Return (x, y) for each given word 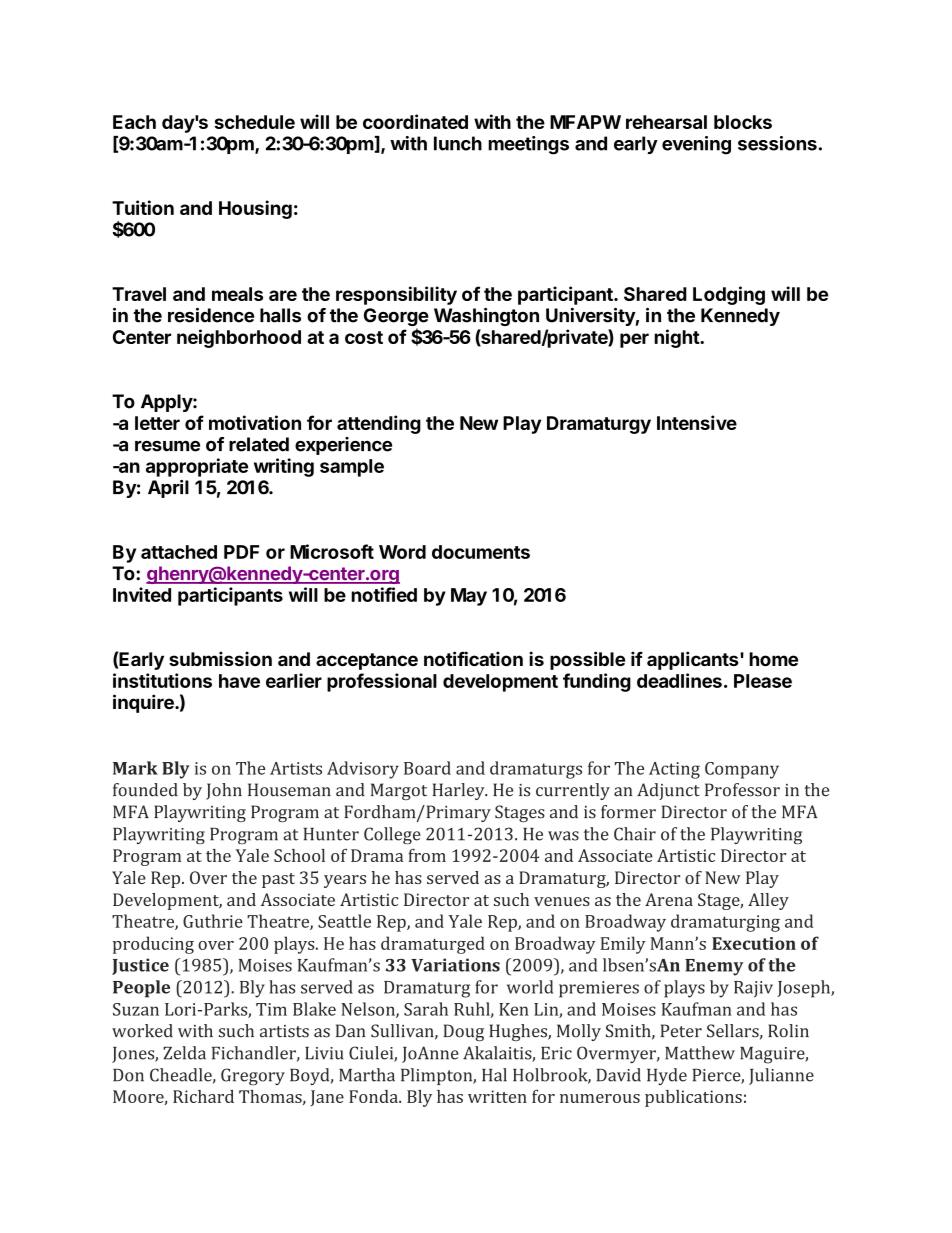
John (224, 791)
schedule (254, 122)
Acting (674, 770)
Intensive (697, 422)
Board (427, 768)
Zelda (184, 1053)
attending (379, 424)
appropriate (197, 467)
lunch (458, 143)
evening (696, 145)
